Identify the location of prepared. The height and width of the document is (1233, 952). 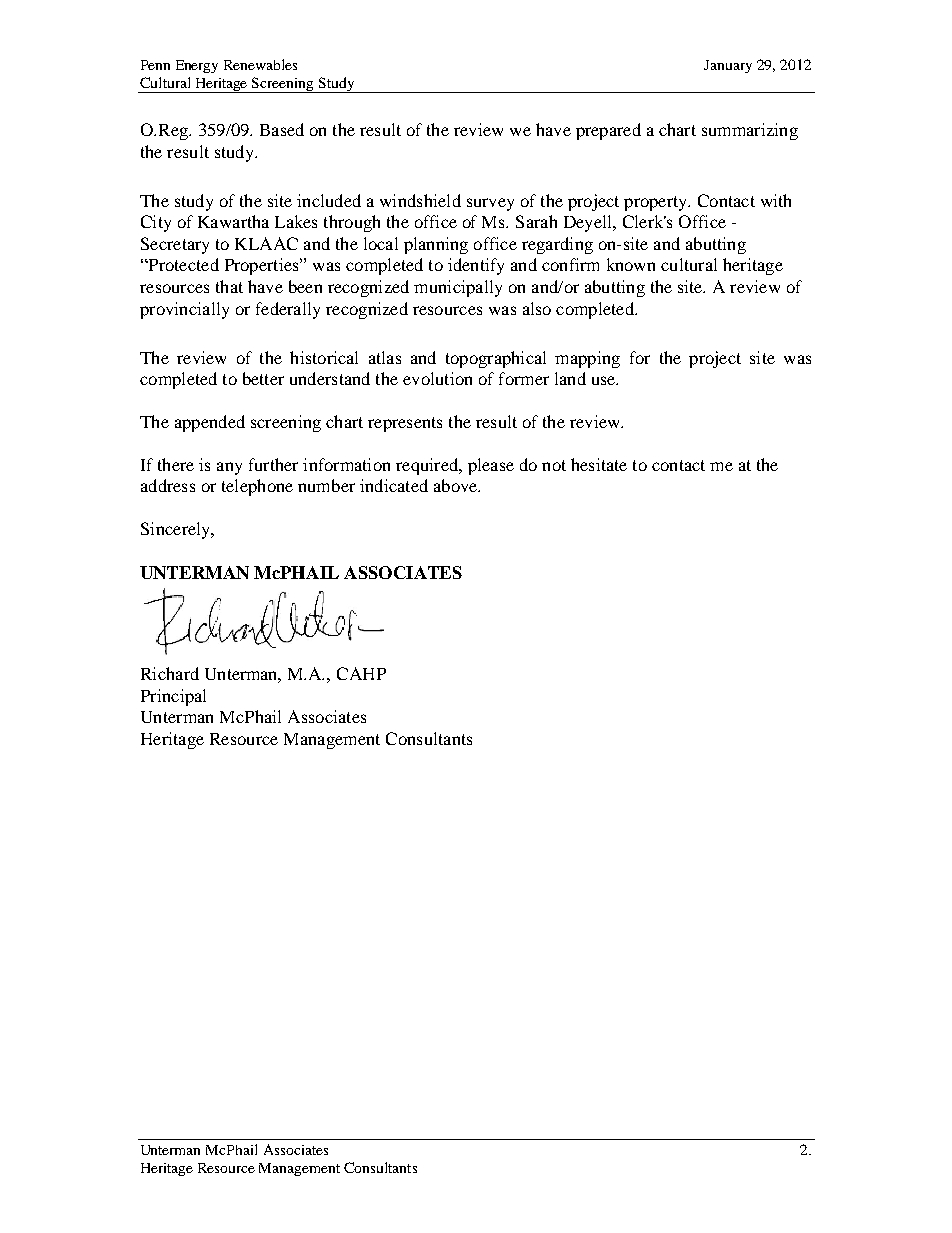
(608, 131).
